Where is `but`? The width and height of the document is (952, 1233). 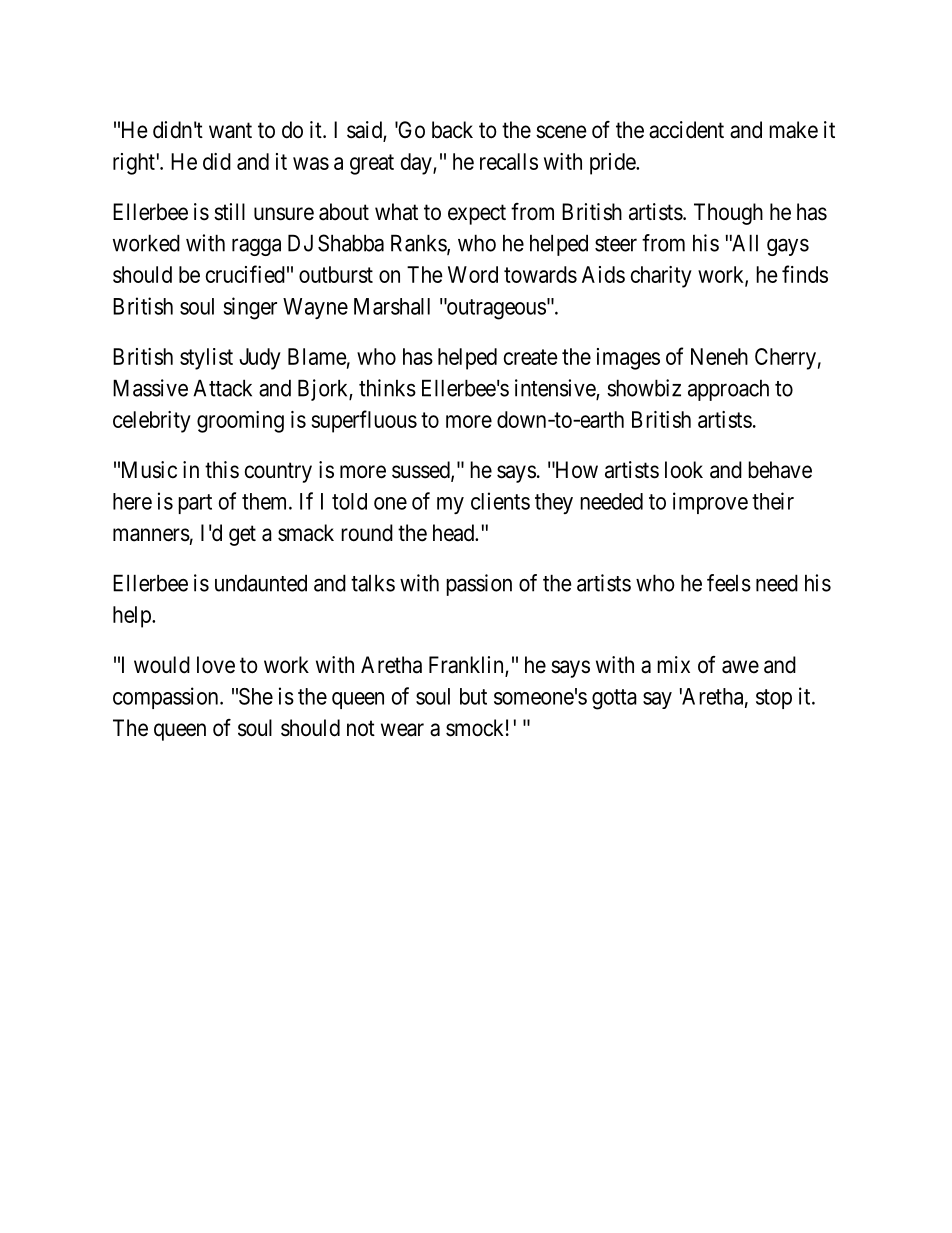
but is located at coordinates (473, 696).
